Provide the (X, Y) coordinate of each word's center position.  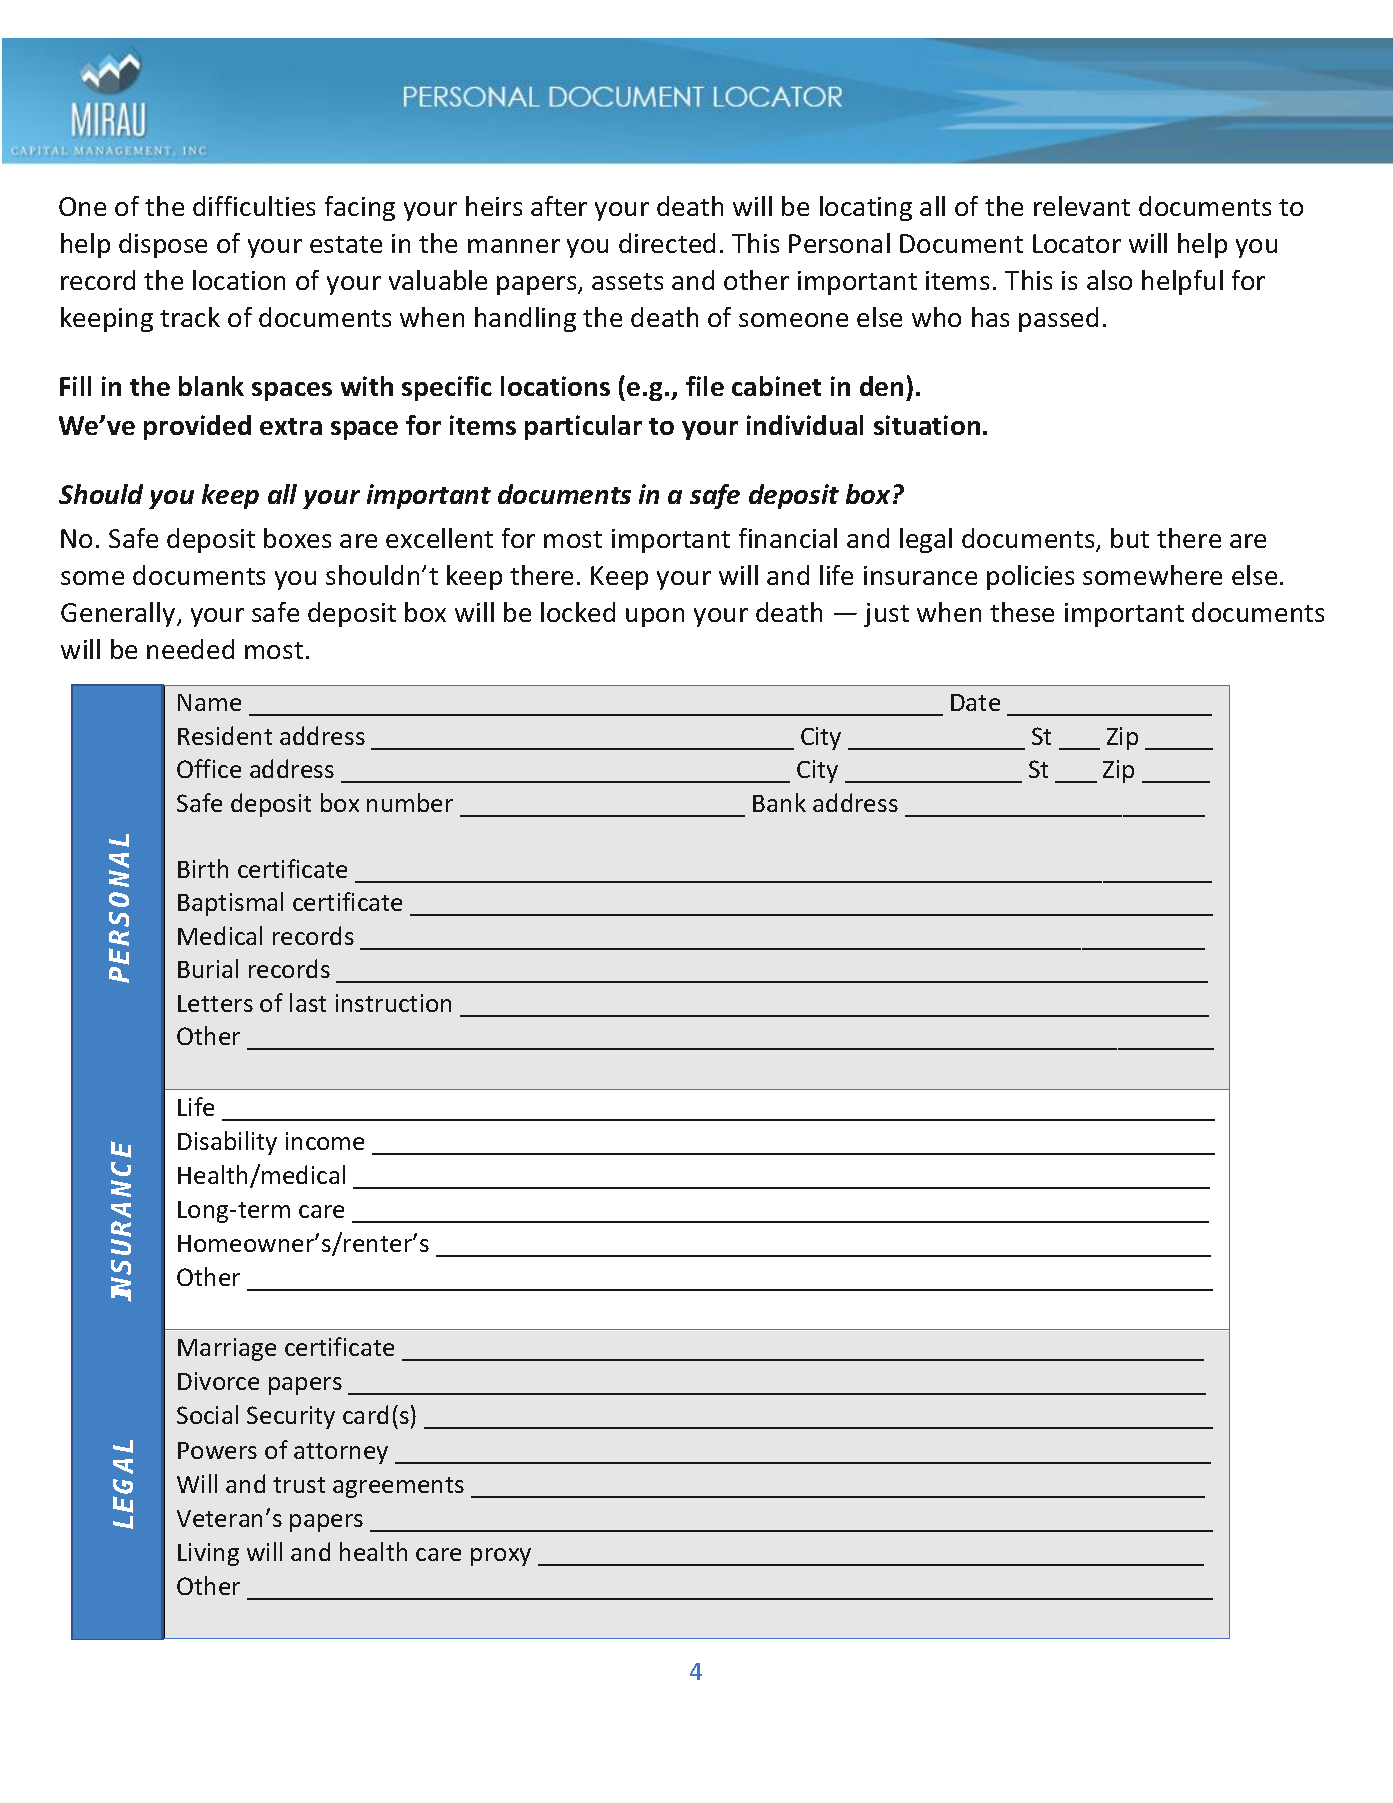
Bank (779, 802)
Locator (1077, 243)
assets (627, 281)
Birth (203, 868)
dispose (163, 245)
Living (208, 1554)
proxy (501, 1557)
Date (975, 702)
